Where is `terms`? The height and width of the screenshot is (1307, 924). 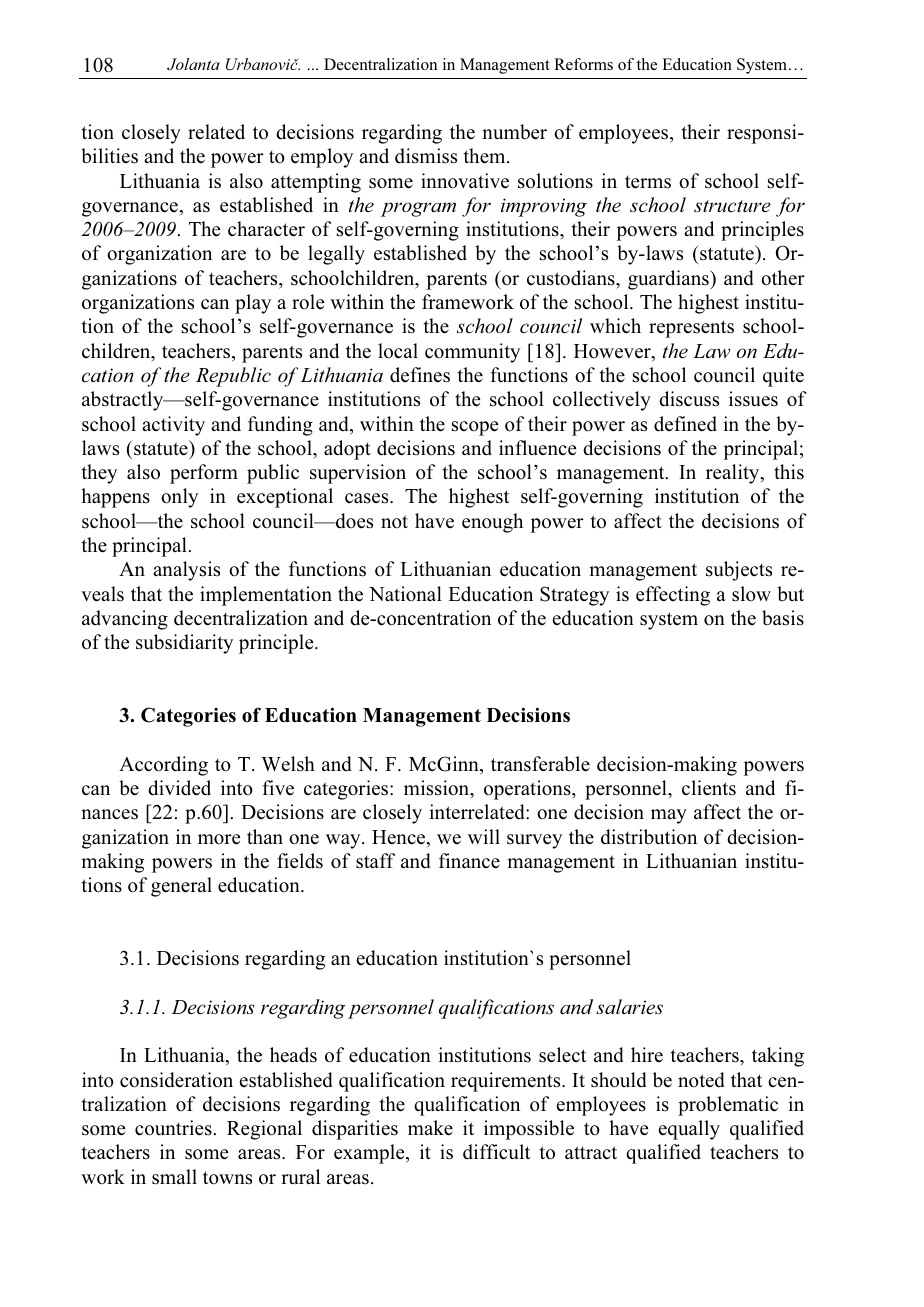
terms is located at coordinates (648, 182).
